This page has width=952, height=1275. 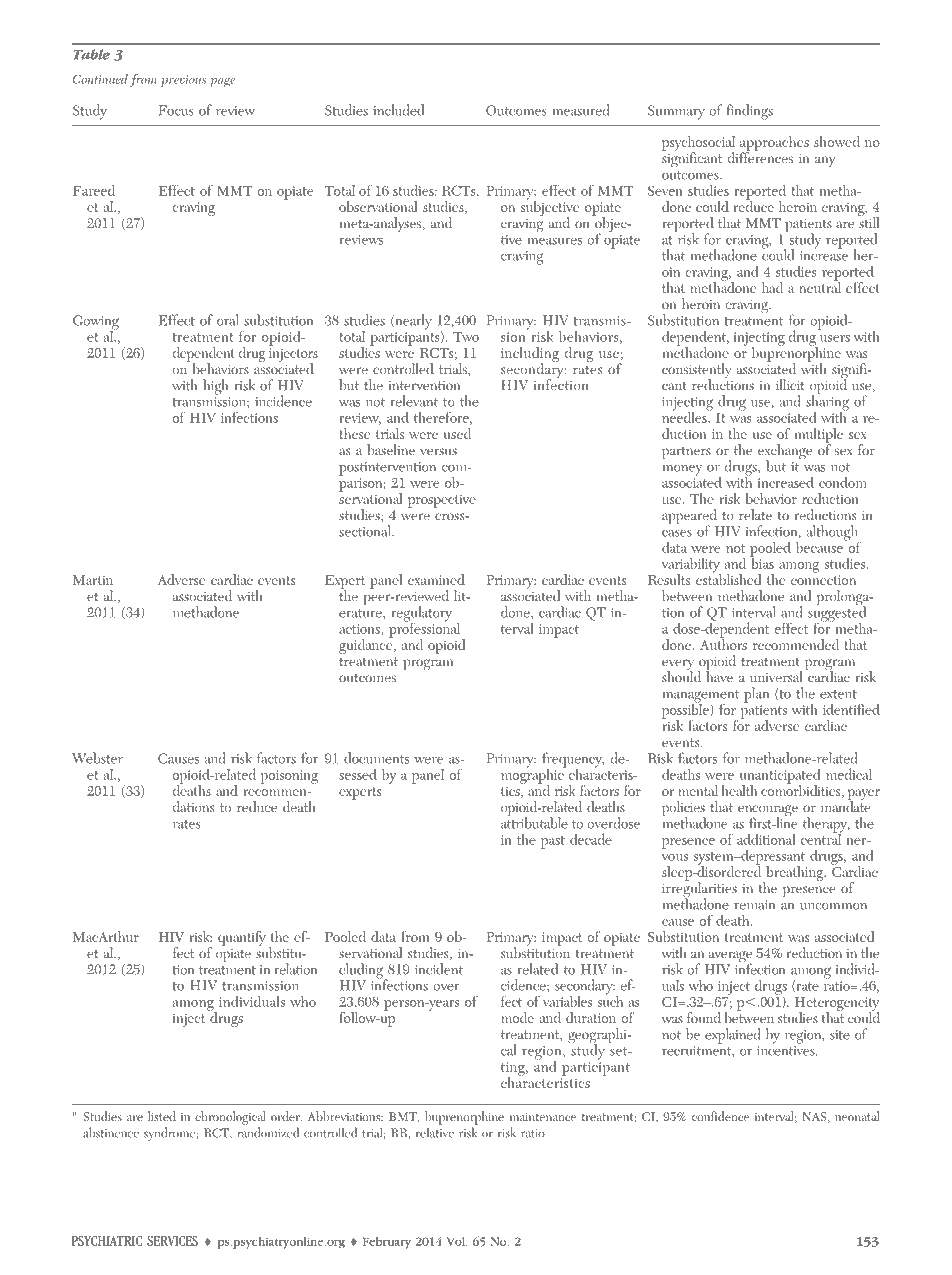 I want to click on NAS, so click(x=815, y=1117).
